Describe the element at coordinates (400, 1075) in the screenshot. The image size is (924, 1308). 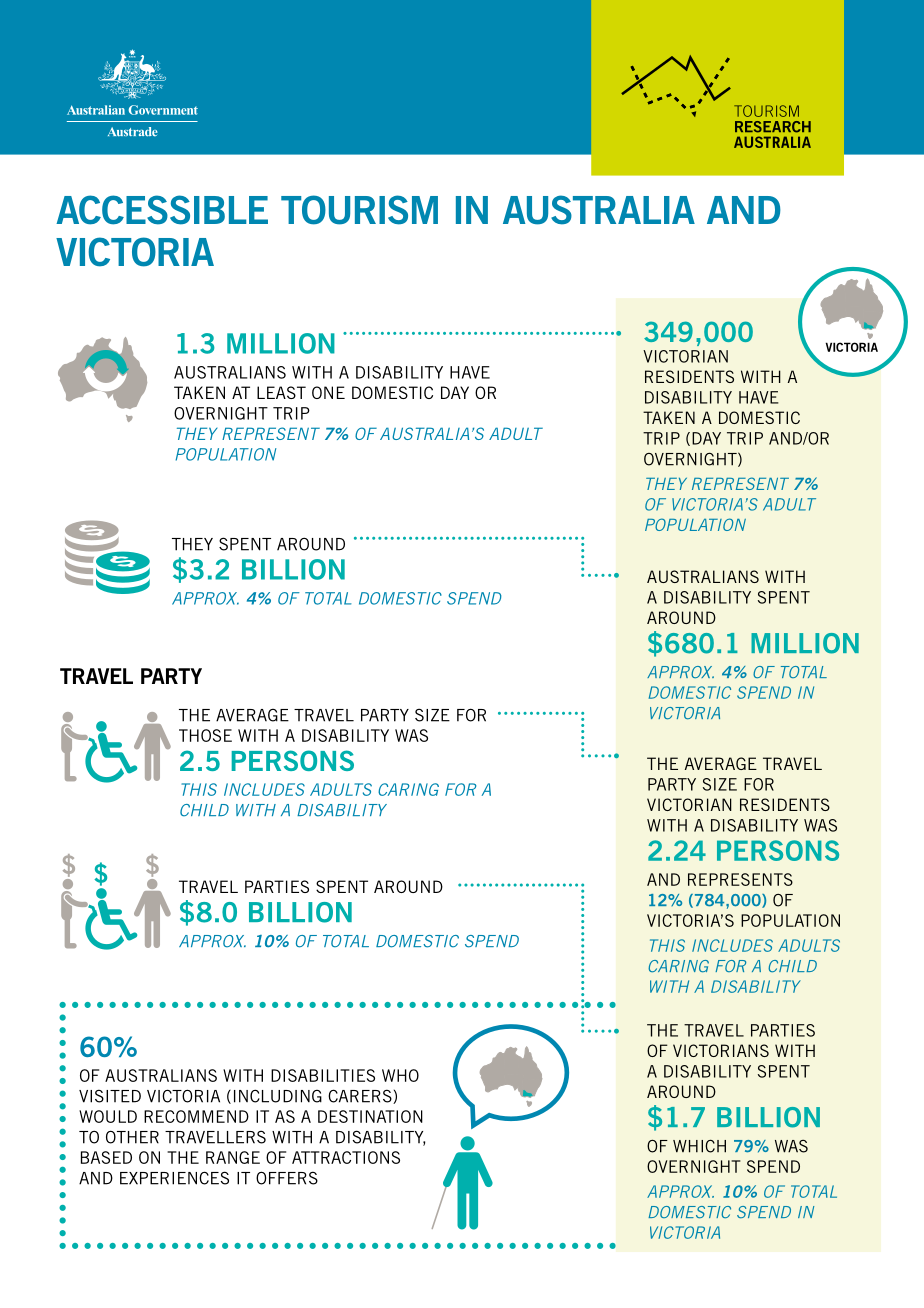
I see `WHO` at that location.
